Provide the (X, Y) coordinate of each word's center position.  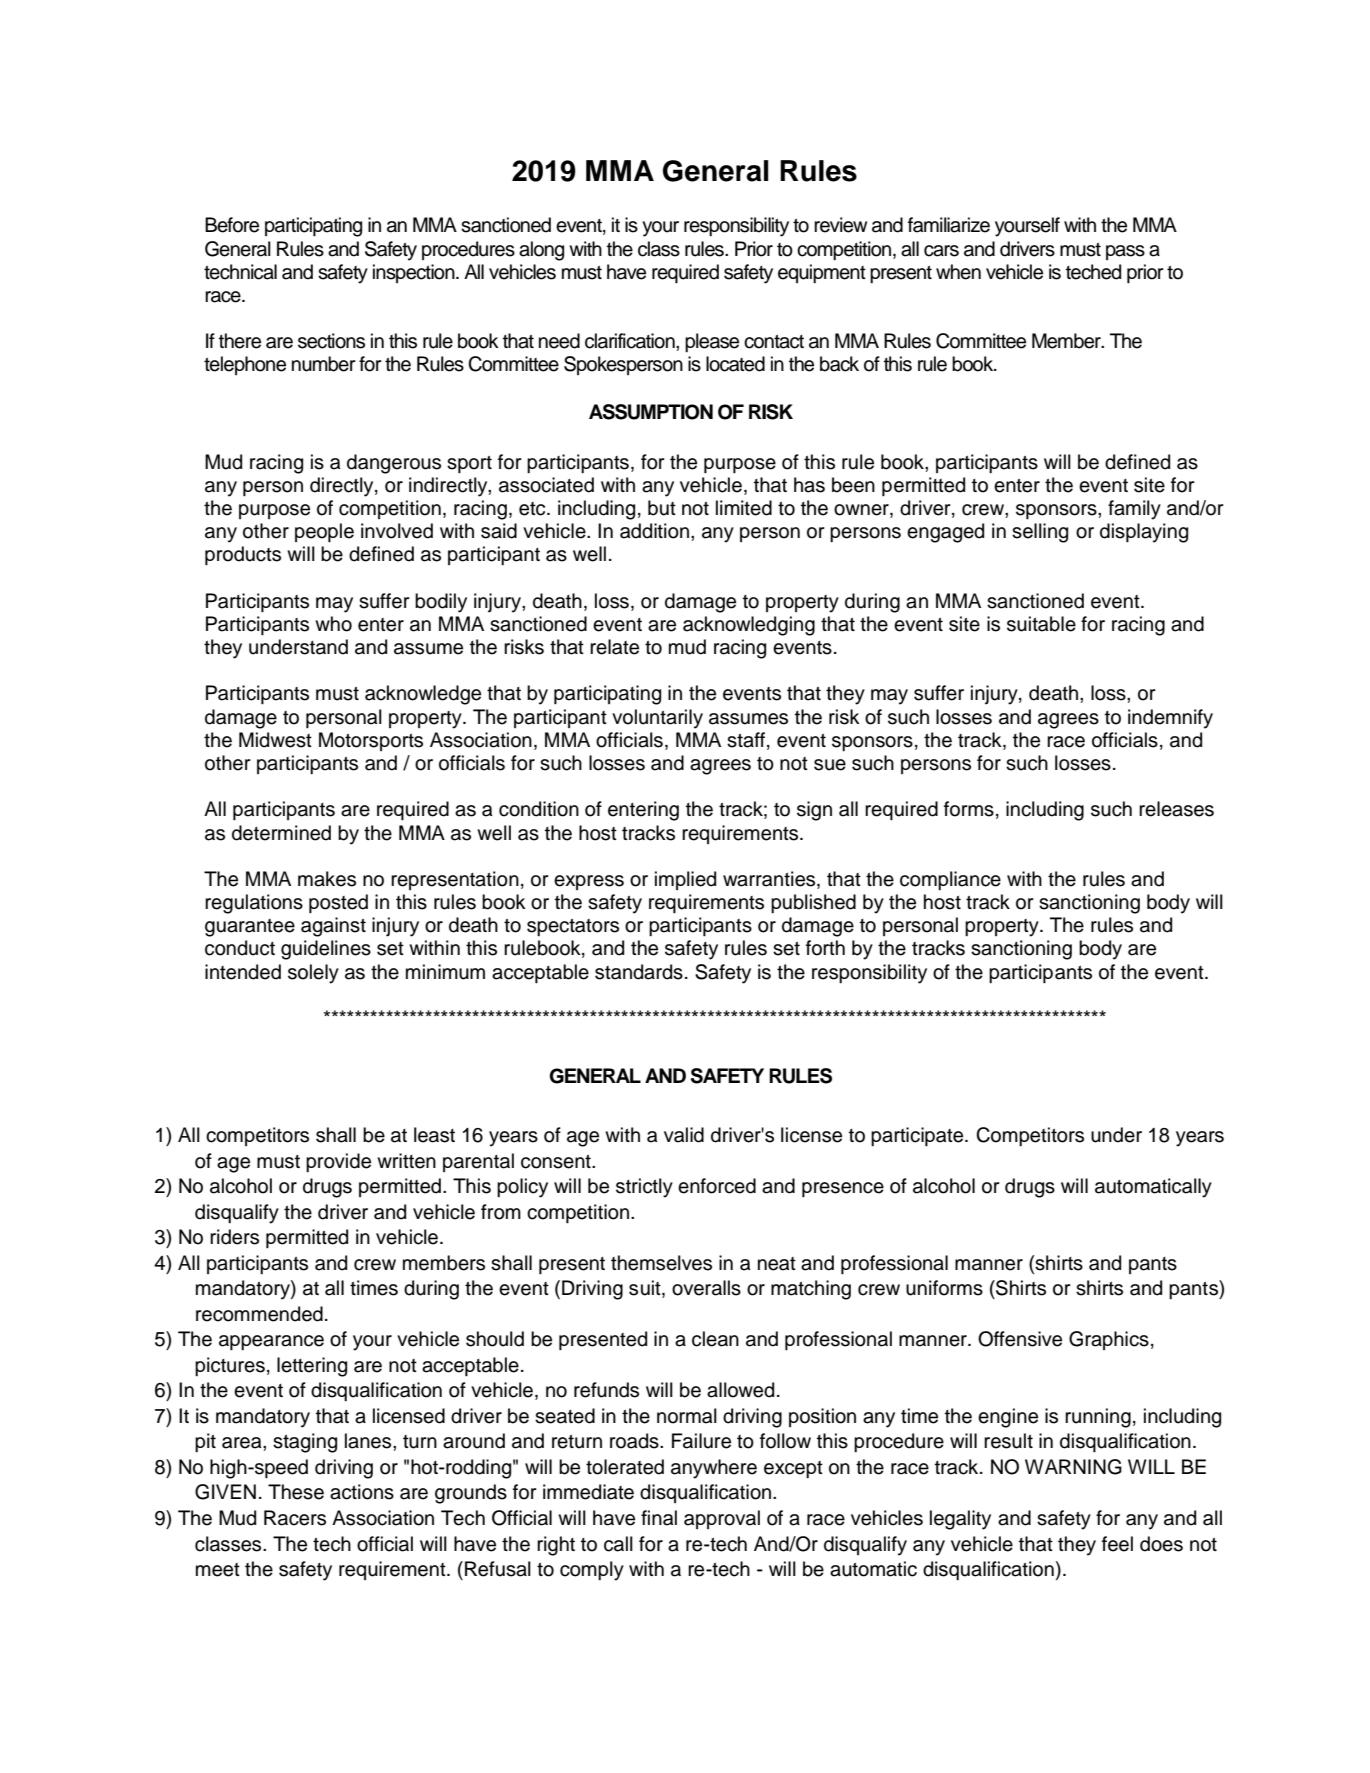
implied (685, 880)
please (712, 342)
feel (1117, 1544)
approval (722, 1519)
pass (1125, 252)
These (296, 1492)
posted (338, 903)
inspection (415, 273)
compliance (950, 880)
